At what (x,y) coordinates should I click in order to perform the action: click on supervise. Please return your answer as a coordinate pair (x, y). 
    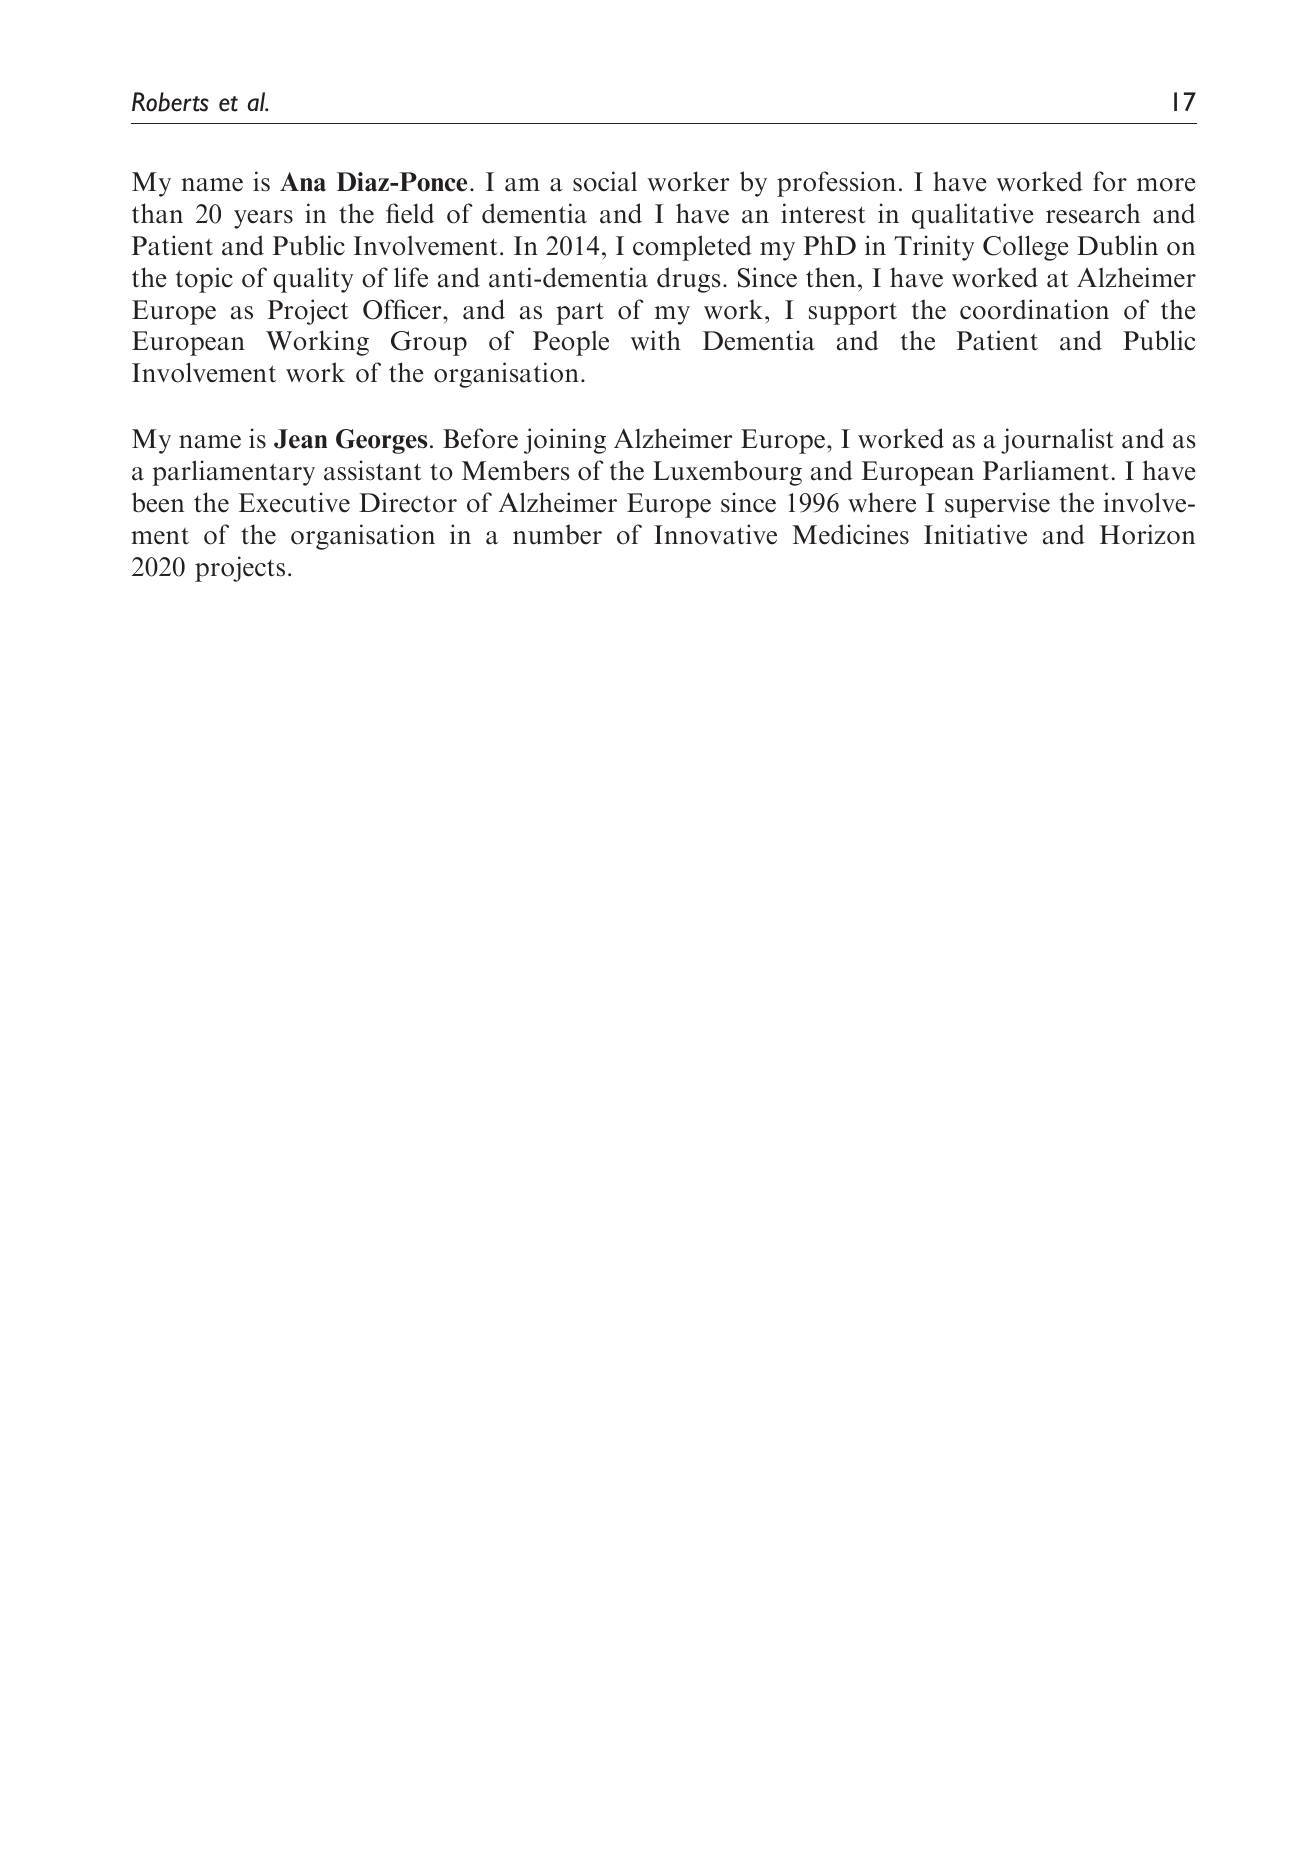
    Looking at the image, I should click on (997, 505).
